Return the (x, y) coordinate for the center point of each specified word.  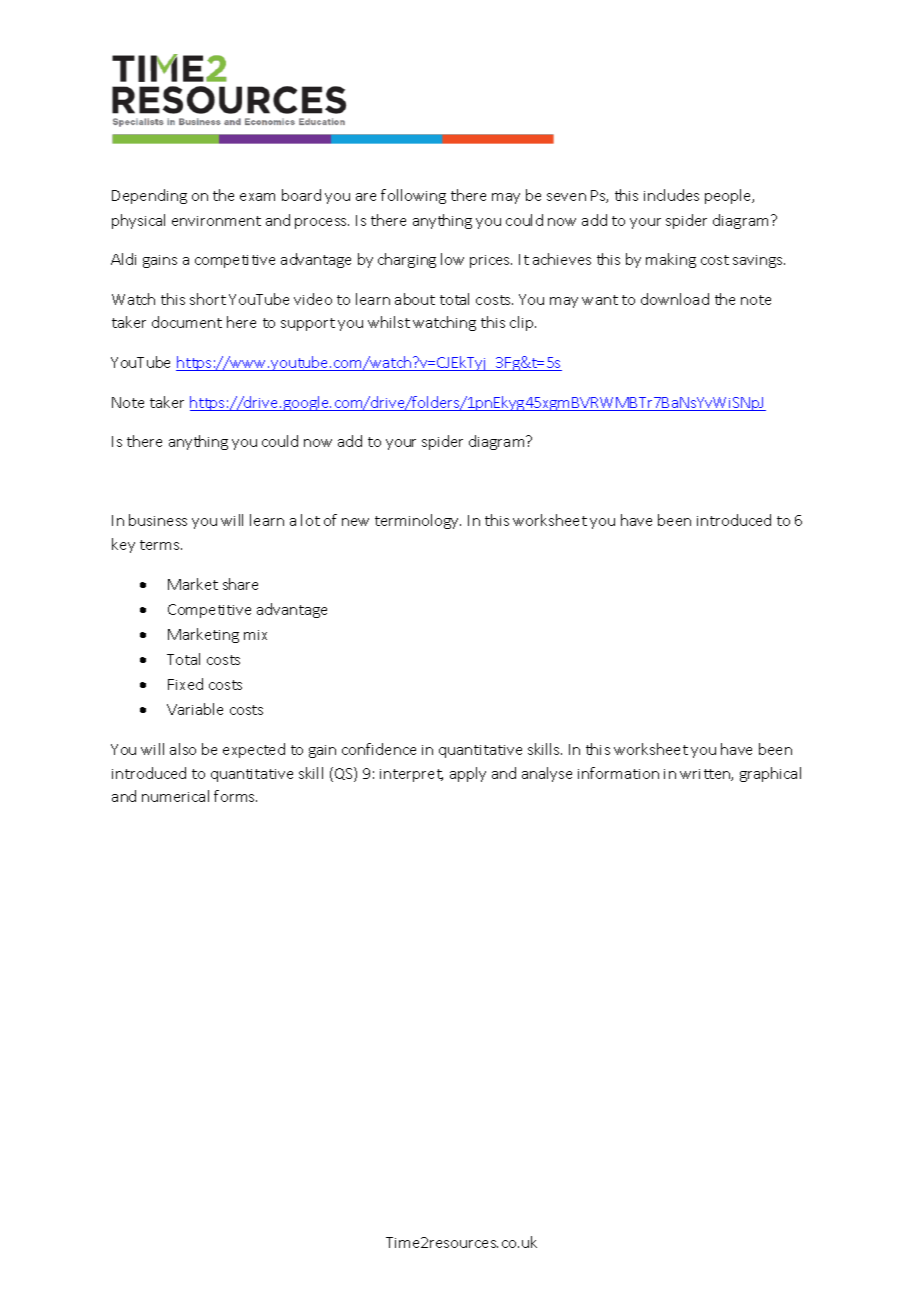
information (618, 773)
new (355, 522)
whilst (389, 322)
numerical (175, 796)
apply (468, 774)
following (413, 196)
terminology (418, 521)
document (187, 322)
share (240, 584)
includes (671, 195)
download (675, 299)
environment (216, 221)
